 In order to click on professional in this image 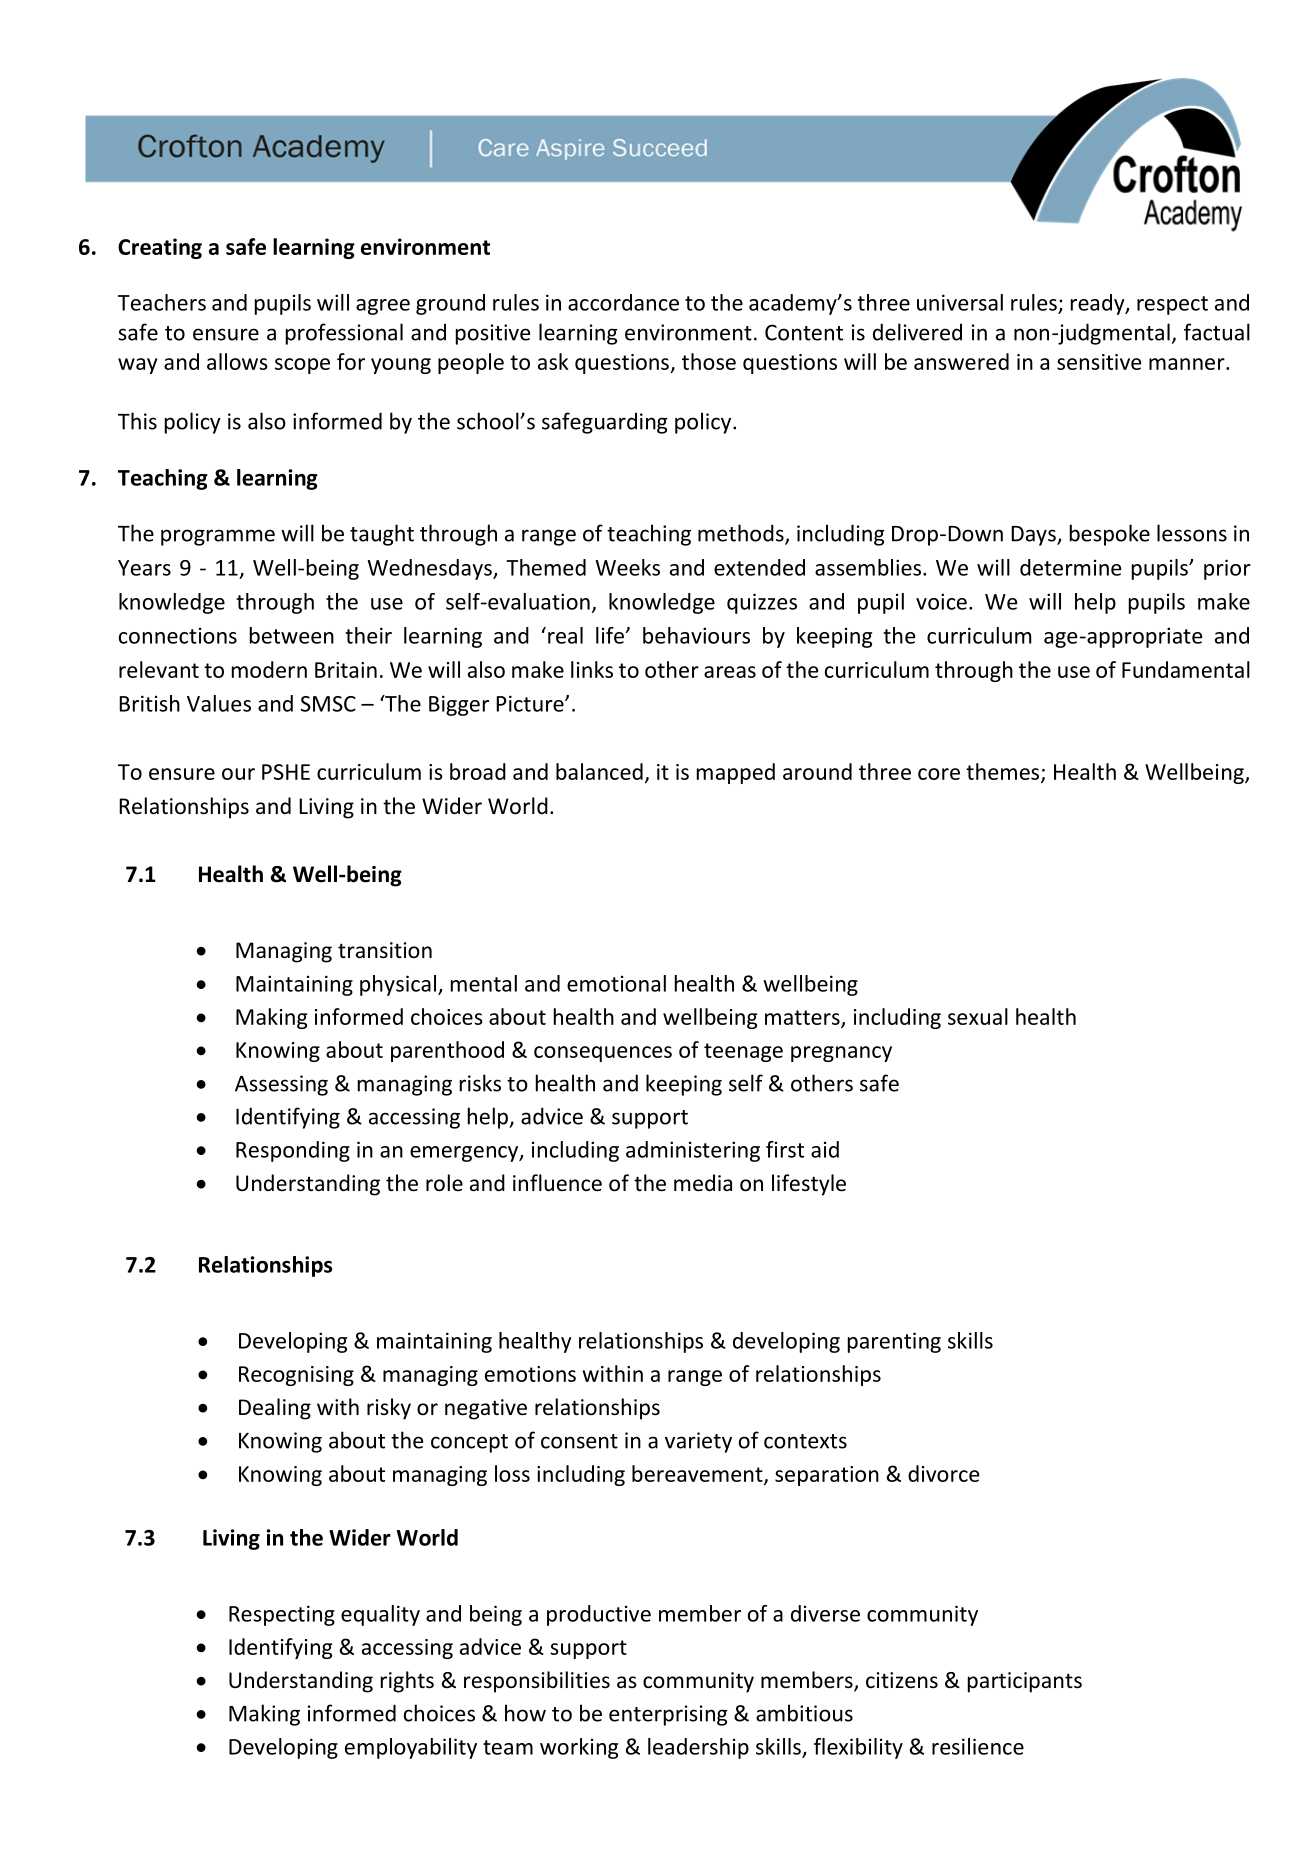, I will do `click(344, 334)`.
